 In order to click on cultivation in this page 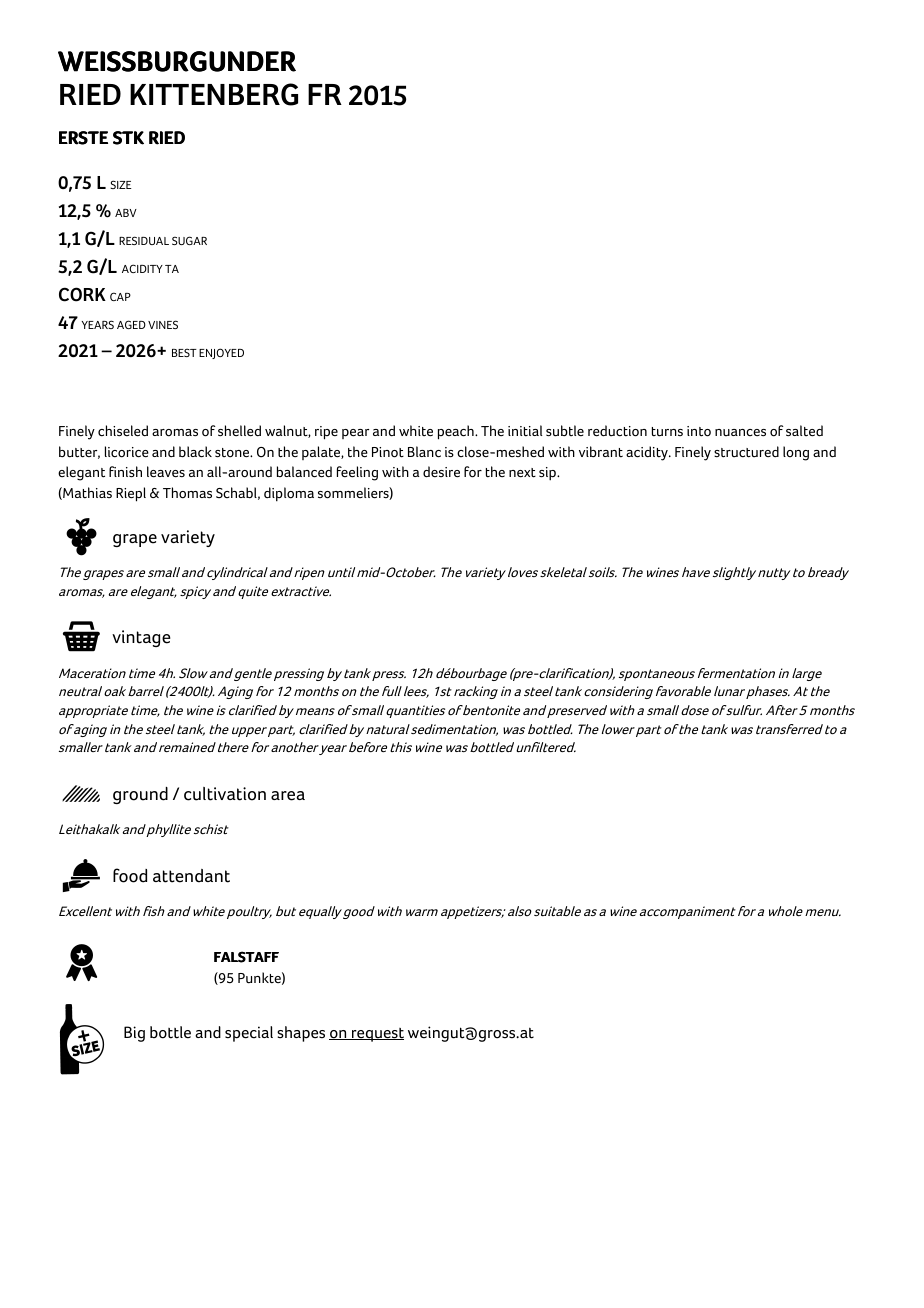, I will do `click(225, 794)`.
